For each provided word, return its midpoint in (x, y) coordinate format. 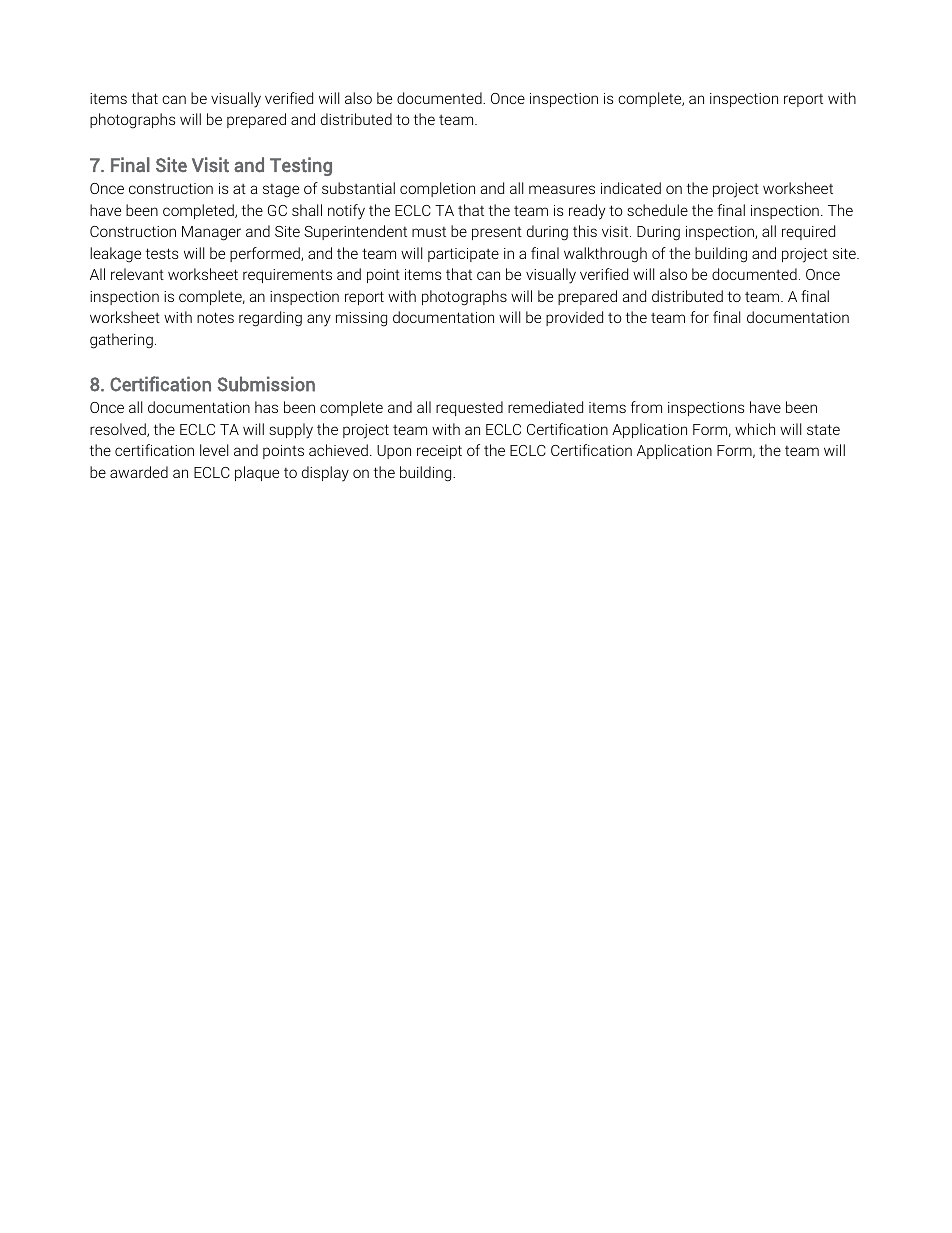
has (266, 407)
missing (361, 319)
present (497, 233)
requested (469, 408)
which (755, 429)
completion (437, 189)
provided (574, 318)
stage (281, 191)
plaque (257, 473)
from (646, 407)
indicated (631, 188)
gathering (121, 341)
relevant (137, 274)
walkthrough (605, 255)
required (808, 232)
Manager (211, 233)
